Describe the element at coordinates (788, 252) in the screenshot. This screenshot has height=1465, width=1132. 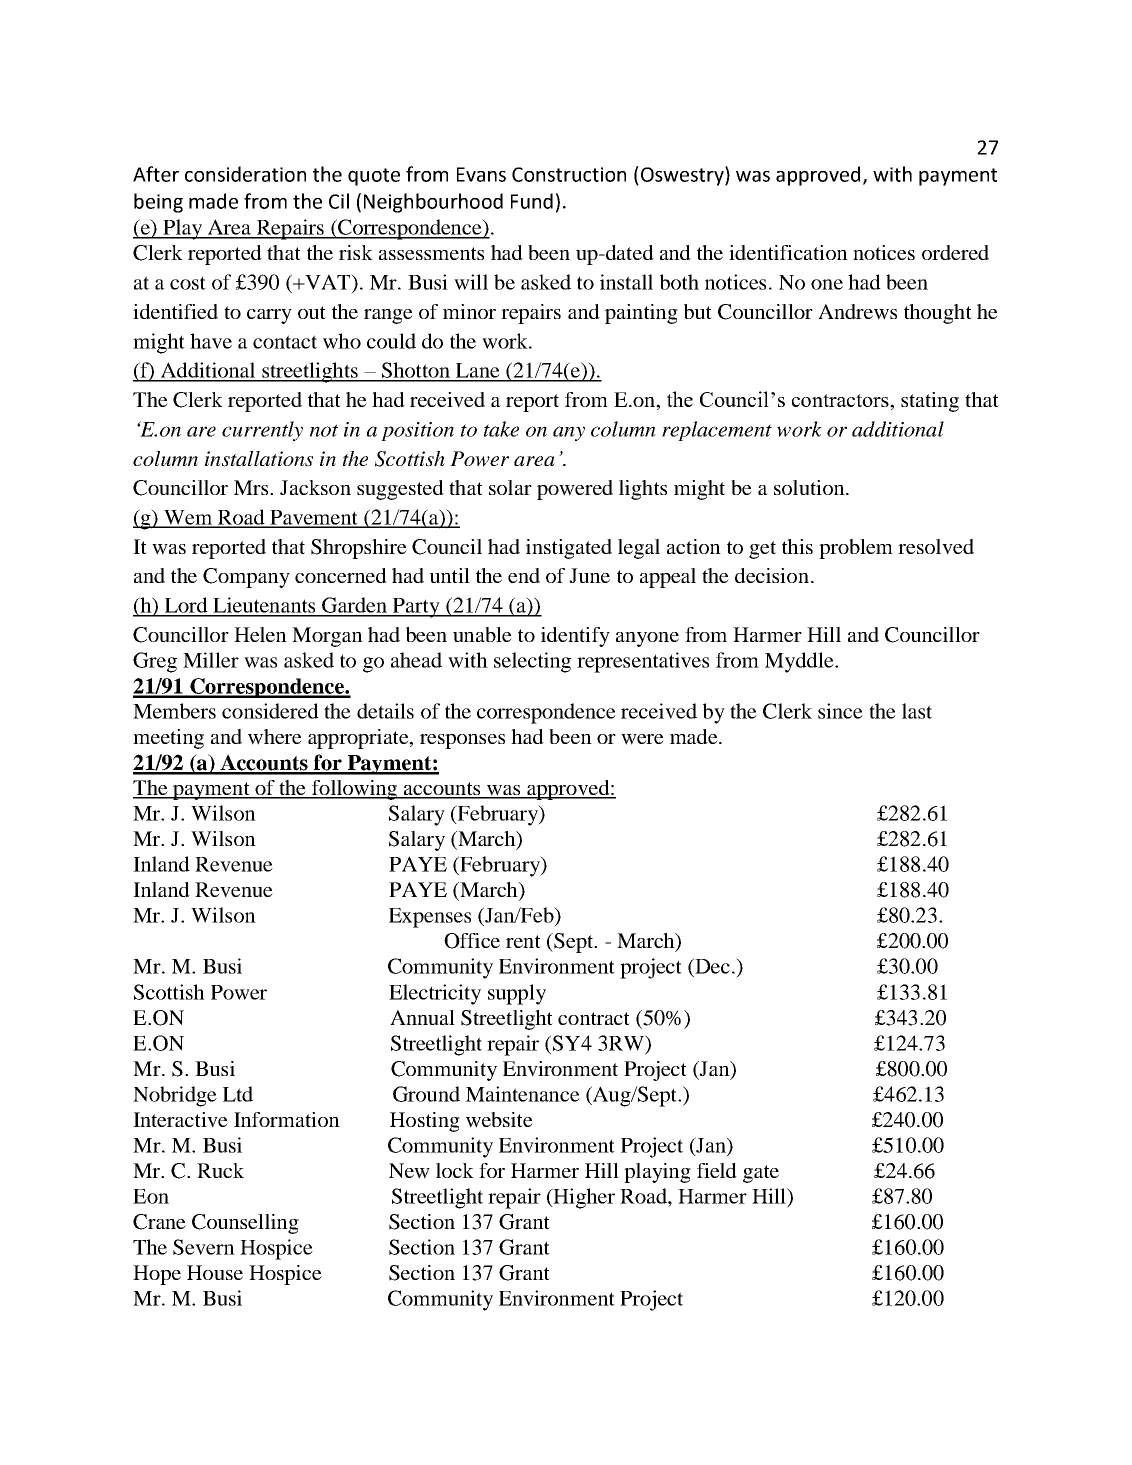
I see `identification` at that location.
